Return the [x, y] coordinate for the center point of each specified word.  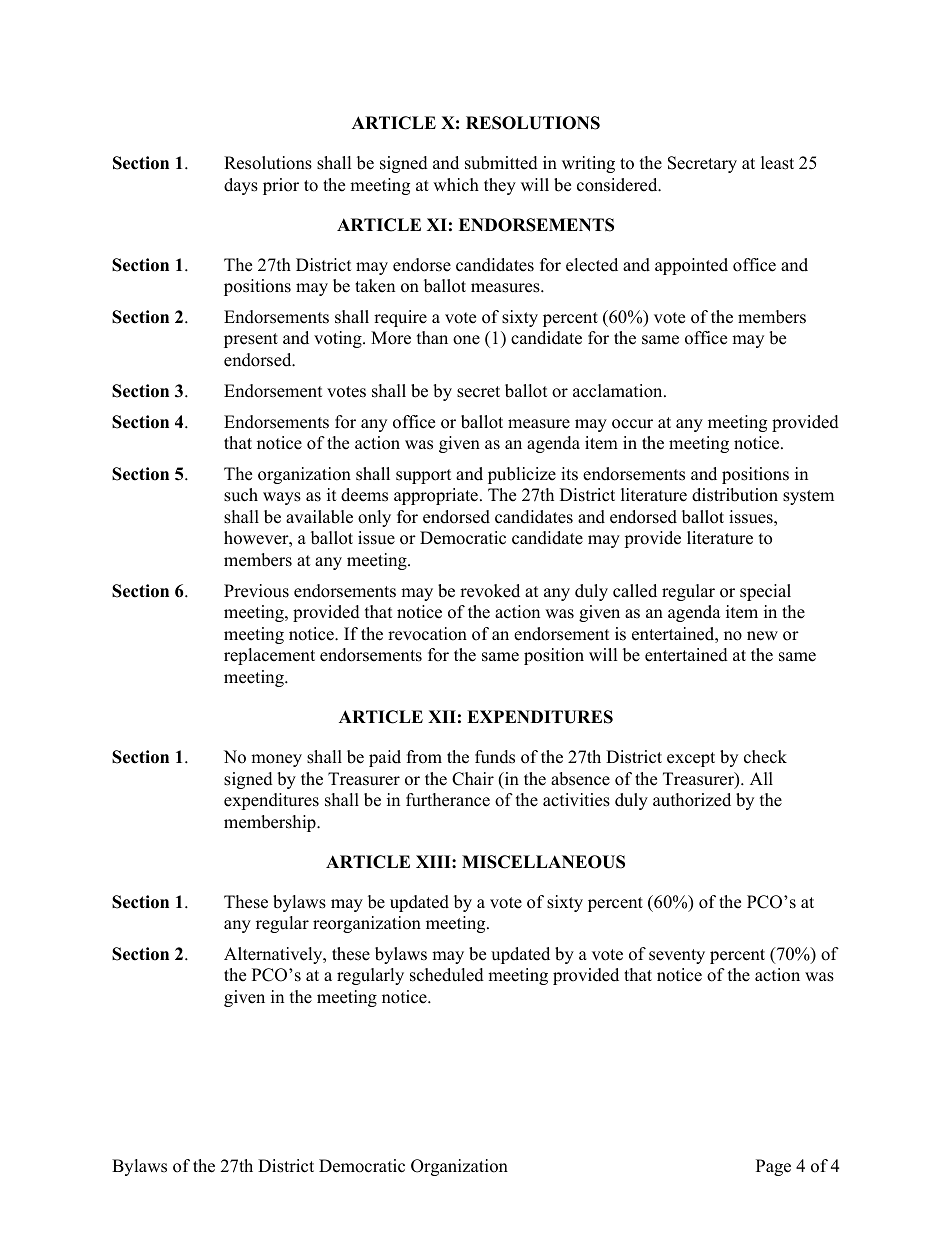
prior [281, 186]
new [762, 636]
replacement [269, 656]
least [777, 163]
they [500, 186]
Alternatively [274, 955]
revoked [490, 591]
